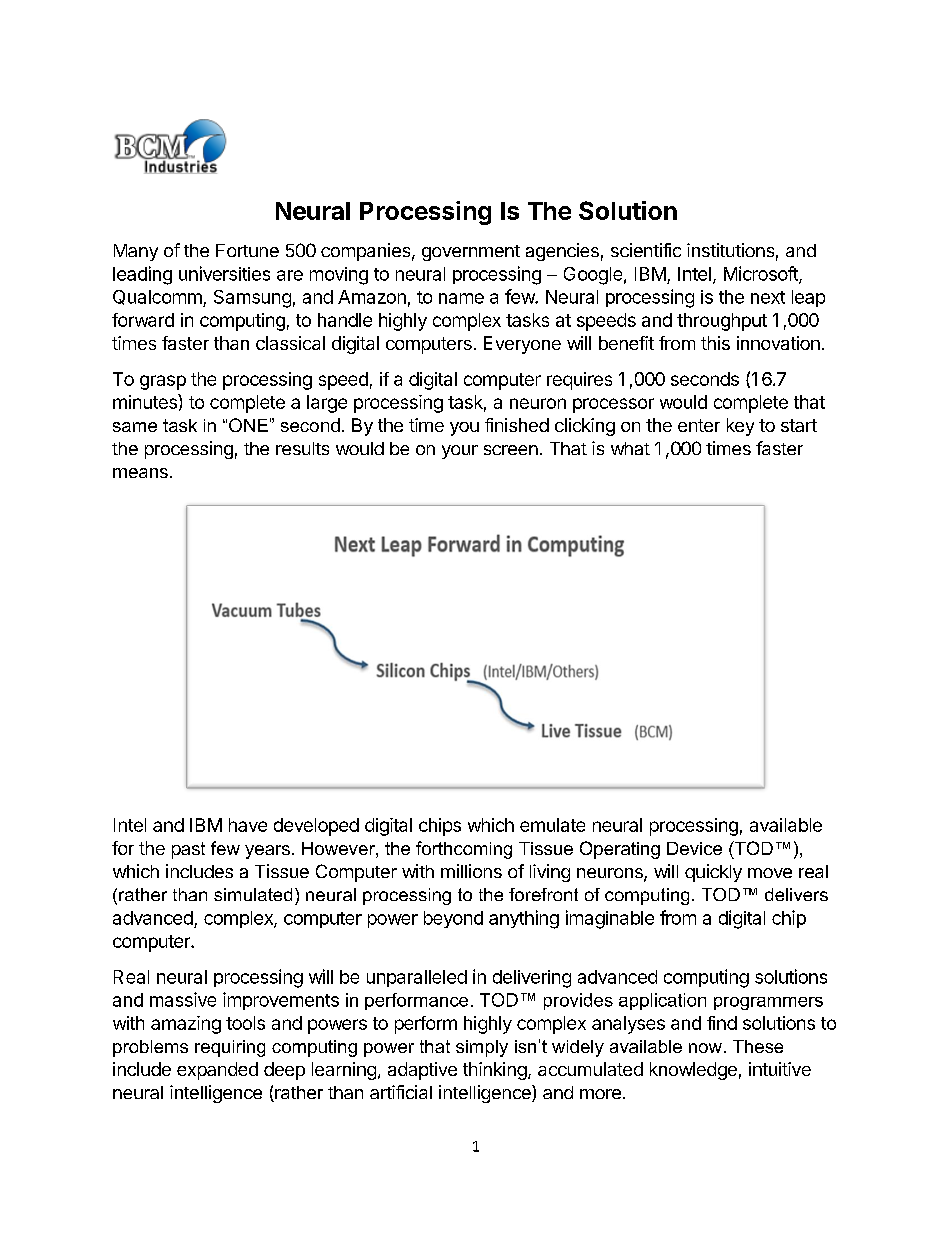  What do you see at coordinates (248, 825) in the screenshot?
I see `have` at bounding box center [248, 825].
